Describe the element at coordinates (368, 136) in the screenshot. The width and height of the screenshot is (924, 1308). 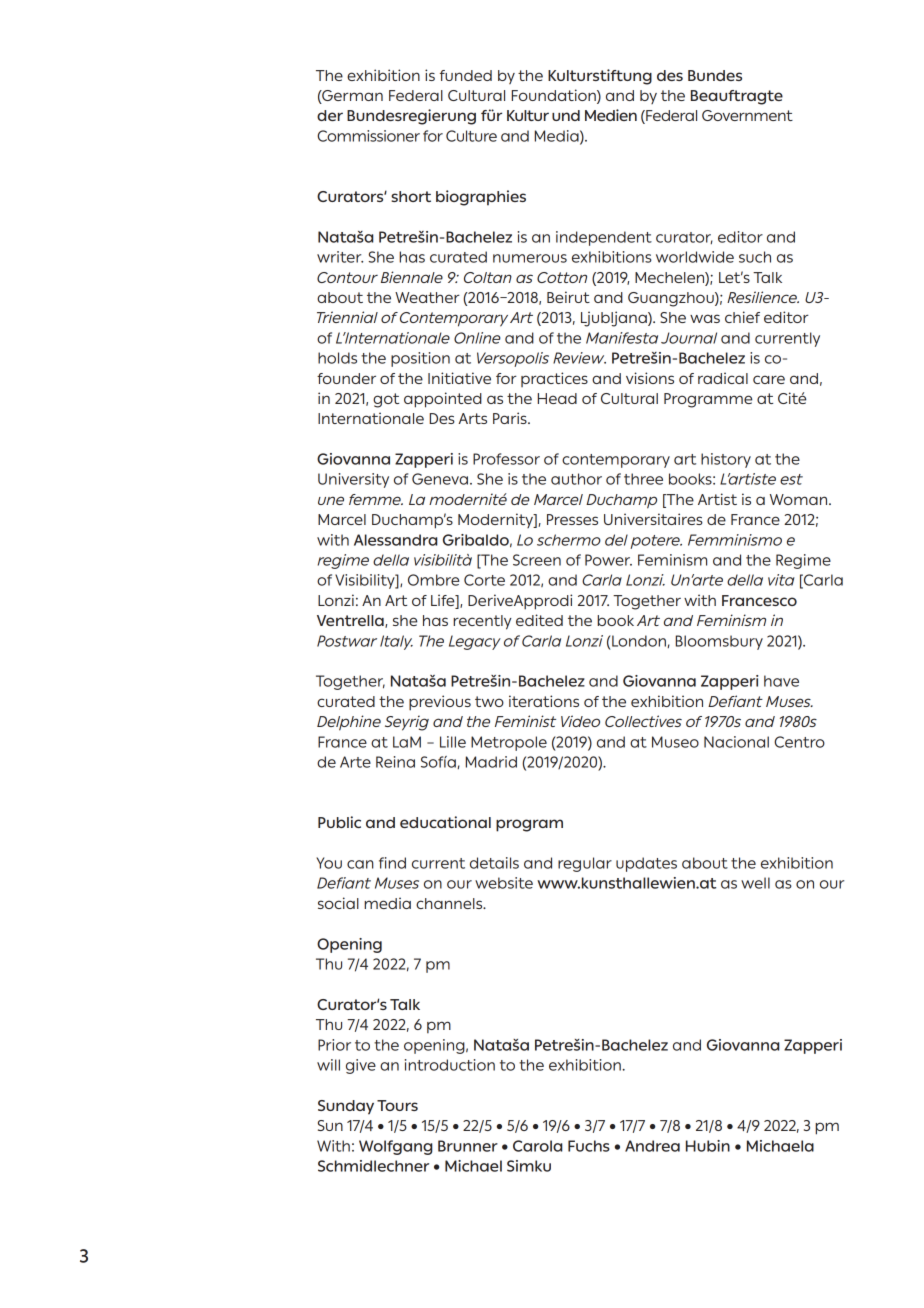
I see `Commissioner` at that location.
